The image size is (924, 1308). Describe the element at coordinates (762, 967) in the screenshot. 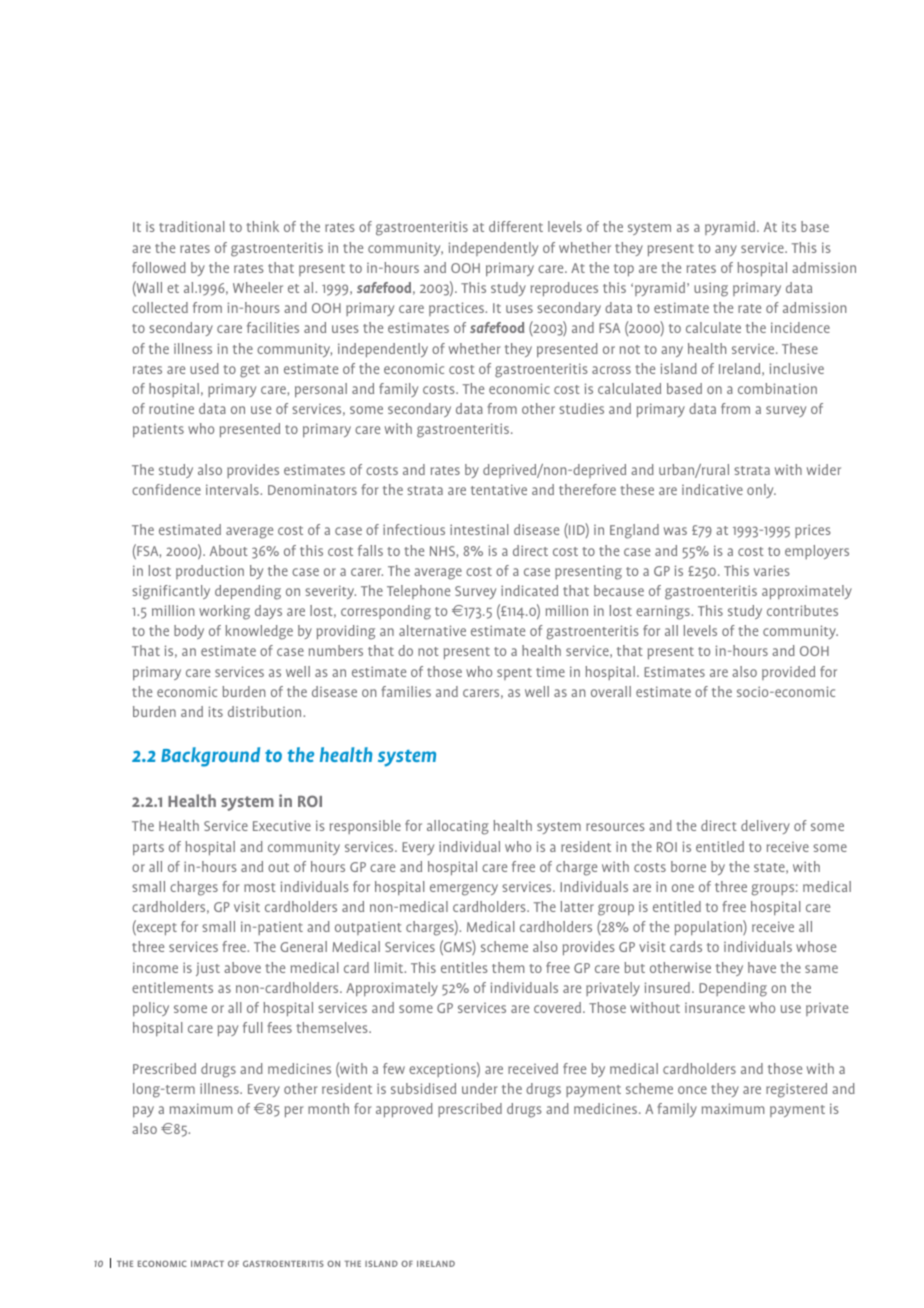

I see `have` at that location.
